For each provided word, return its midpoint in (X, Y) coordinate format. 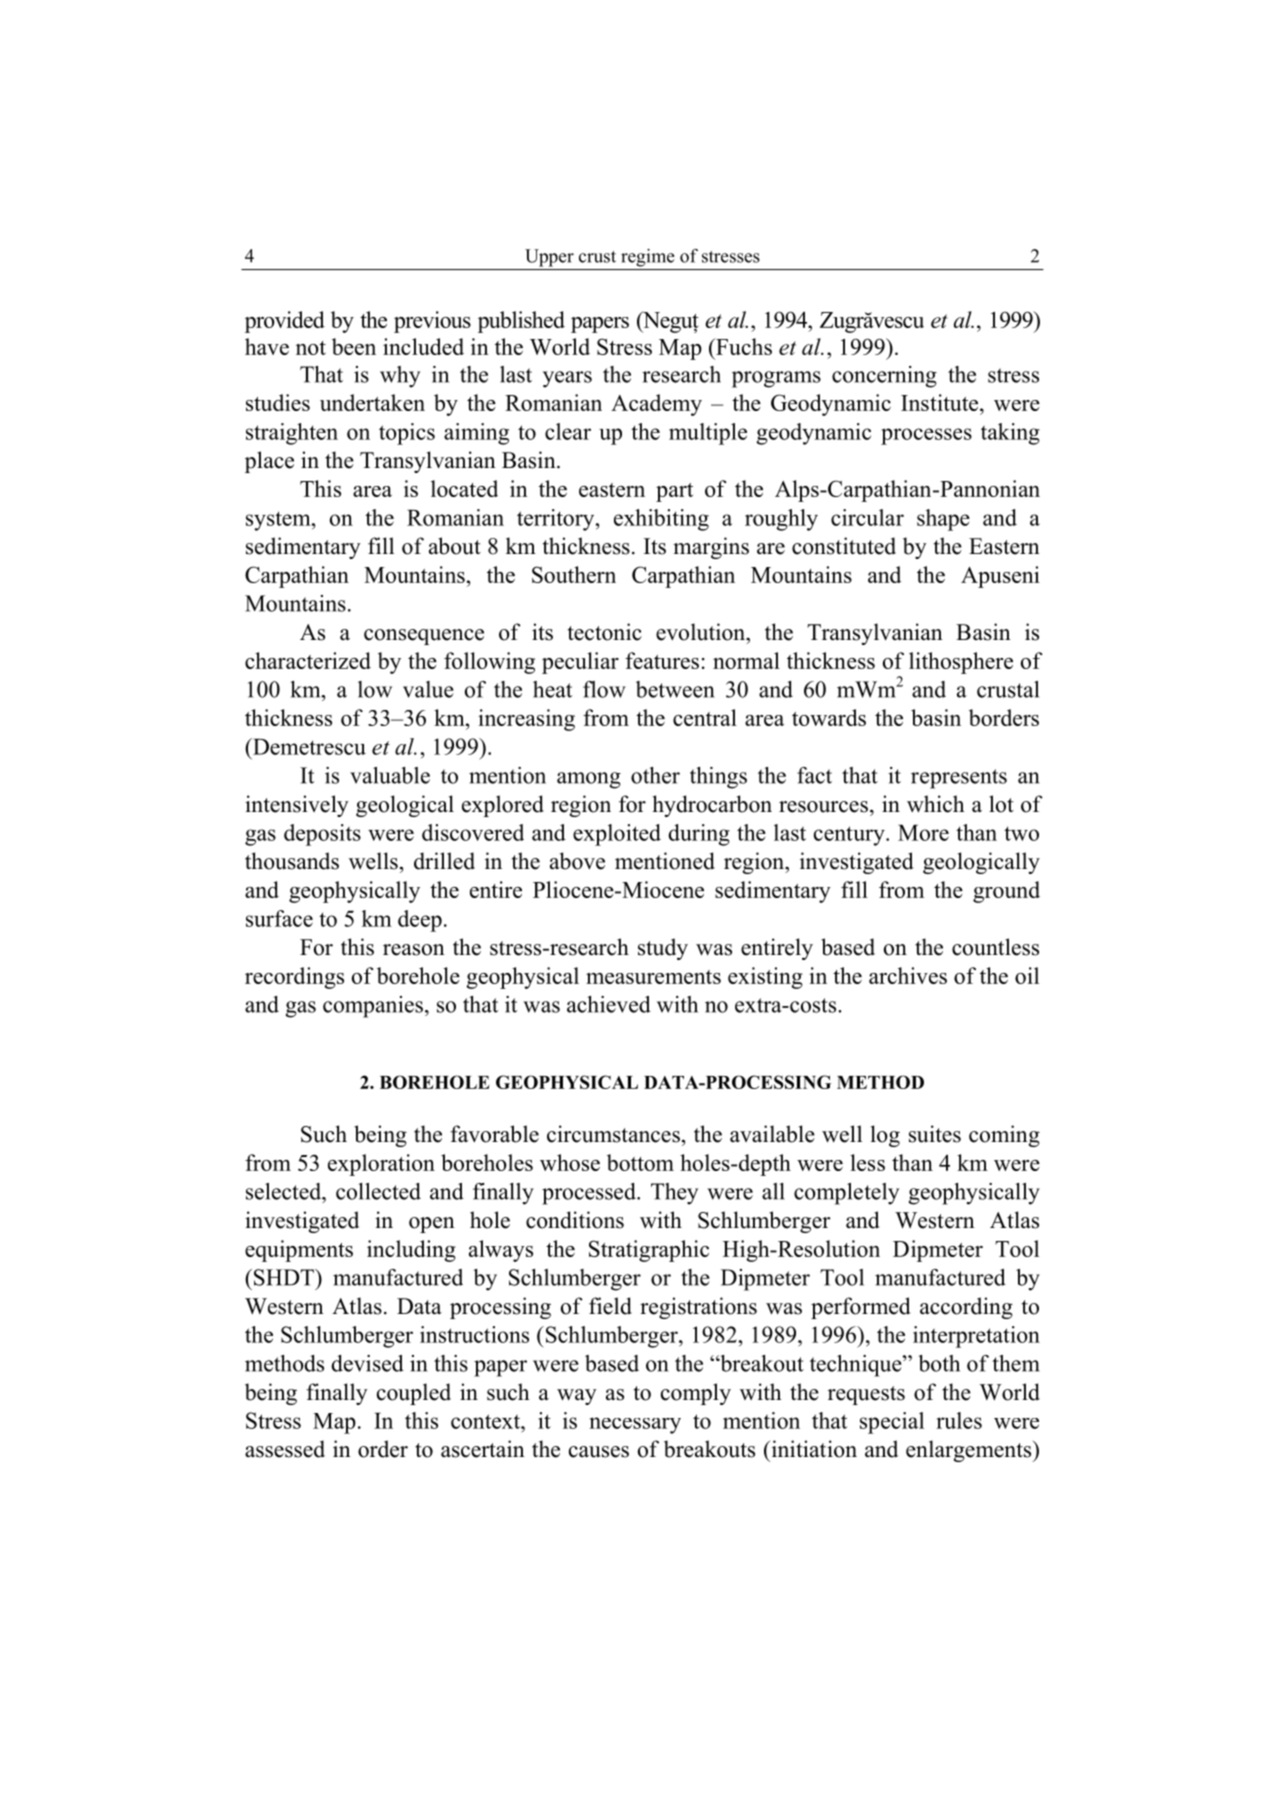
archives (908, 975)
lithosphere (961, 663)
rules (959, 1420)
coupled (414, 1394)
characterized (308, 660)
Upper (549, 258)
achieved (609, 1004)
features (662, 660)
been (354, 346)
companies (373, 1007)
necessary (635, 1425)
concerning (884, 377)
